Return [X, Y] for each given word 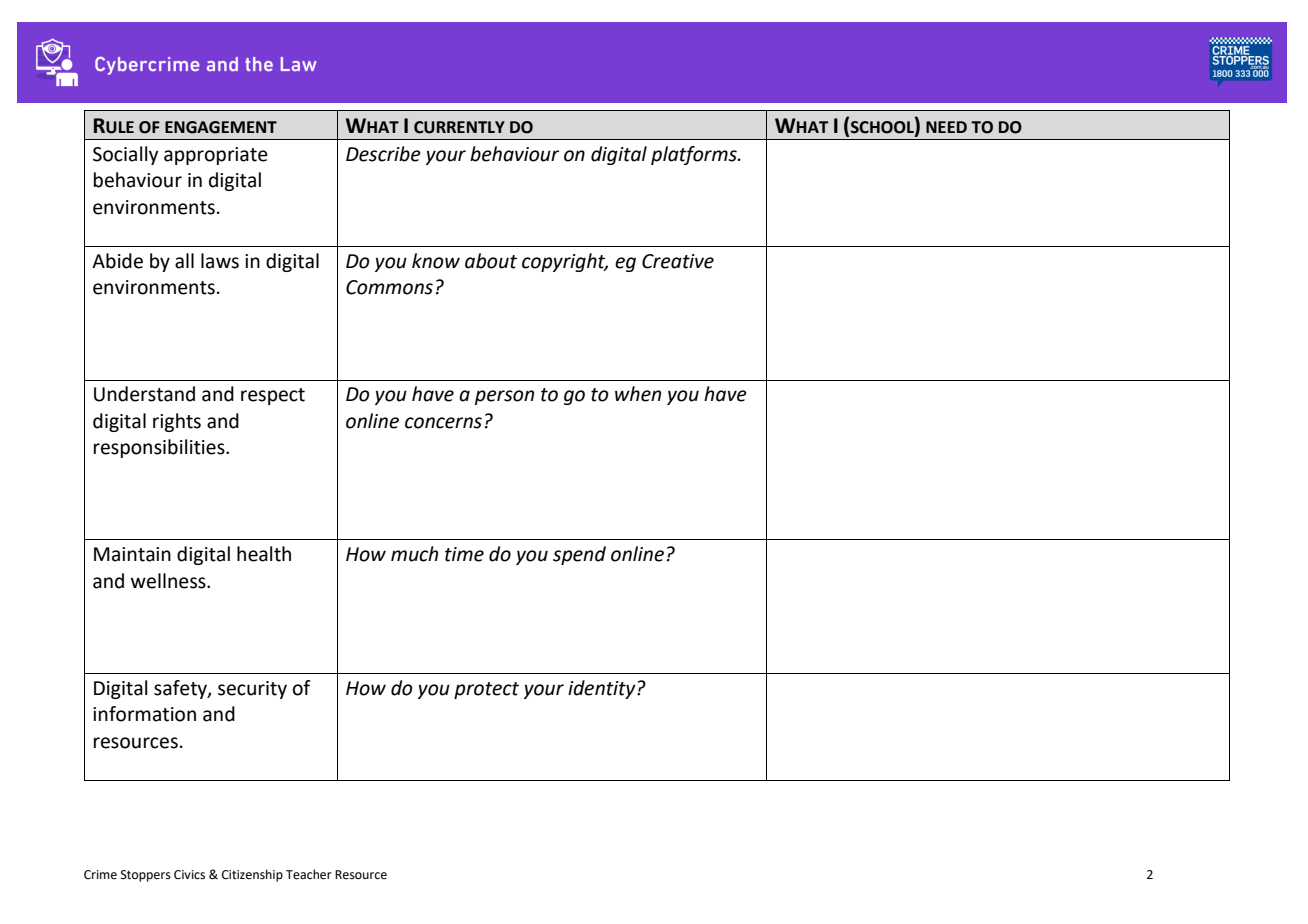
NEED [946, 127]
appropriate [216, 156]
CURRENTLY [459, 127]
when [638, 394]
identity [603, 689]
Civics [189, 875]
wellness [169, 581]
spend [579, 555]
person [504, 397]
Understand [144, 394]
